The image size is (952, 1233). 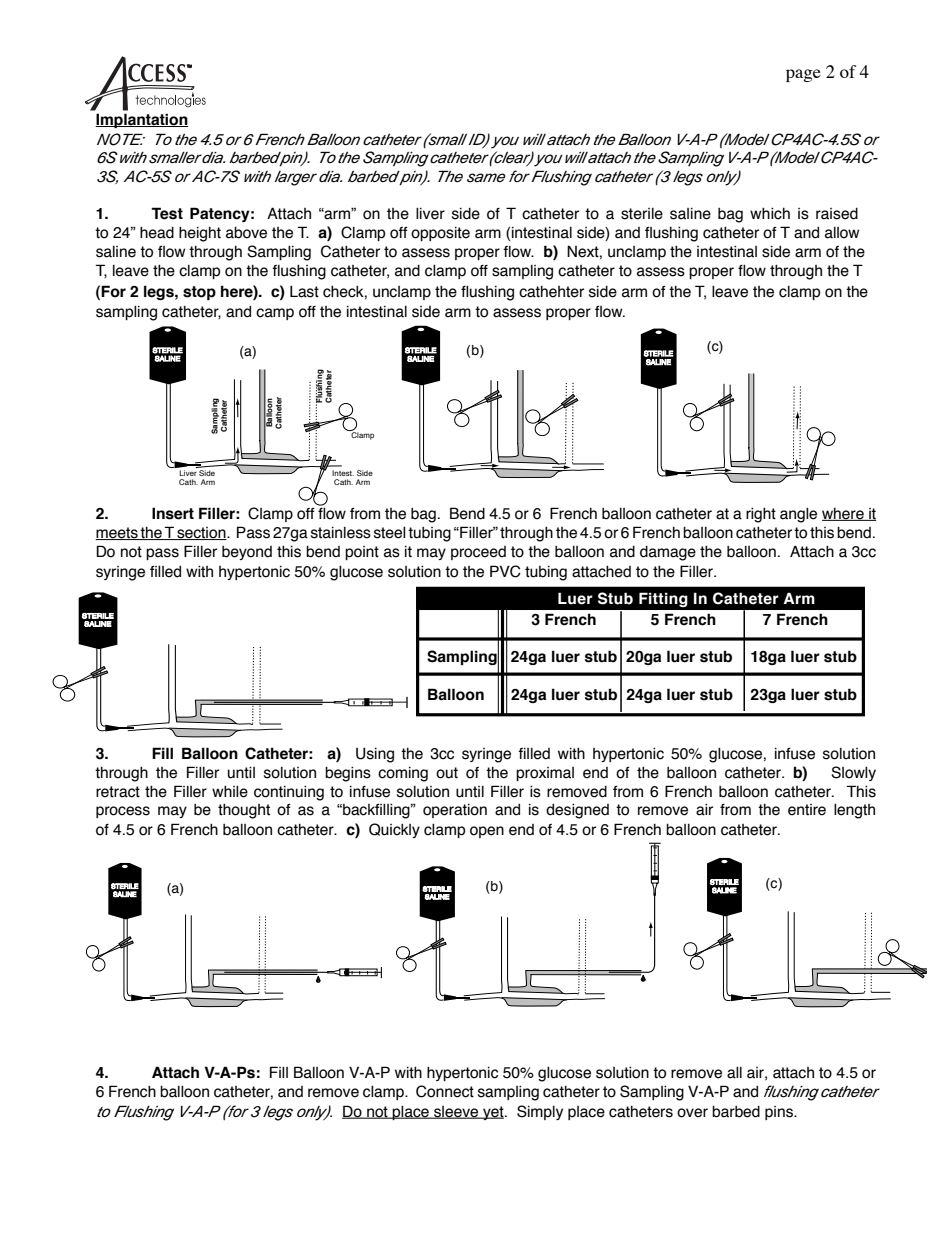 What do you see at coordinates (780, 1113) in the image?
I see `pins` at bounding box center [780, 1113].
